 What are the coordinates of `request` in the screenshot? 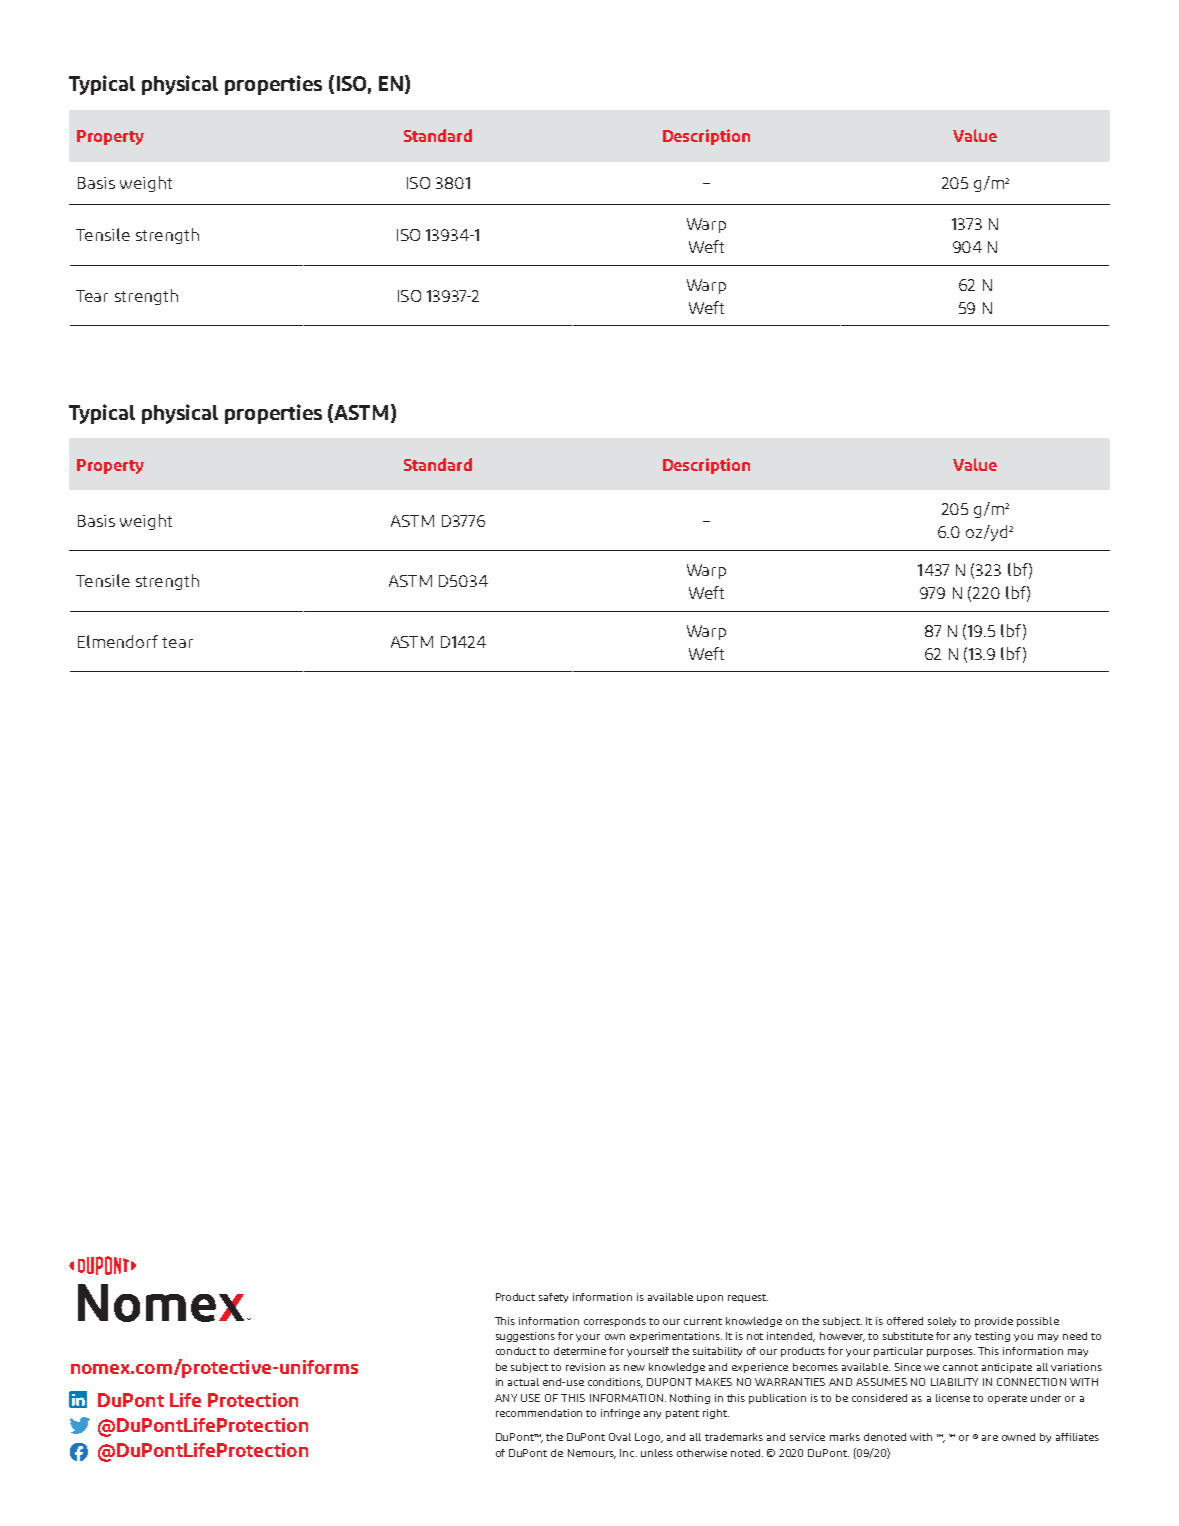 It's located at (748, 1298).
